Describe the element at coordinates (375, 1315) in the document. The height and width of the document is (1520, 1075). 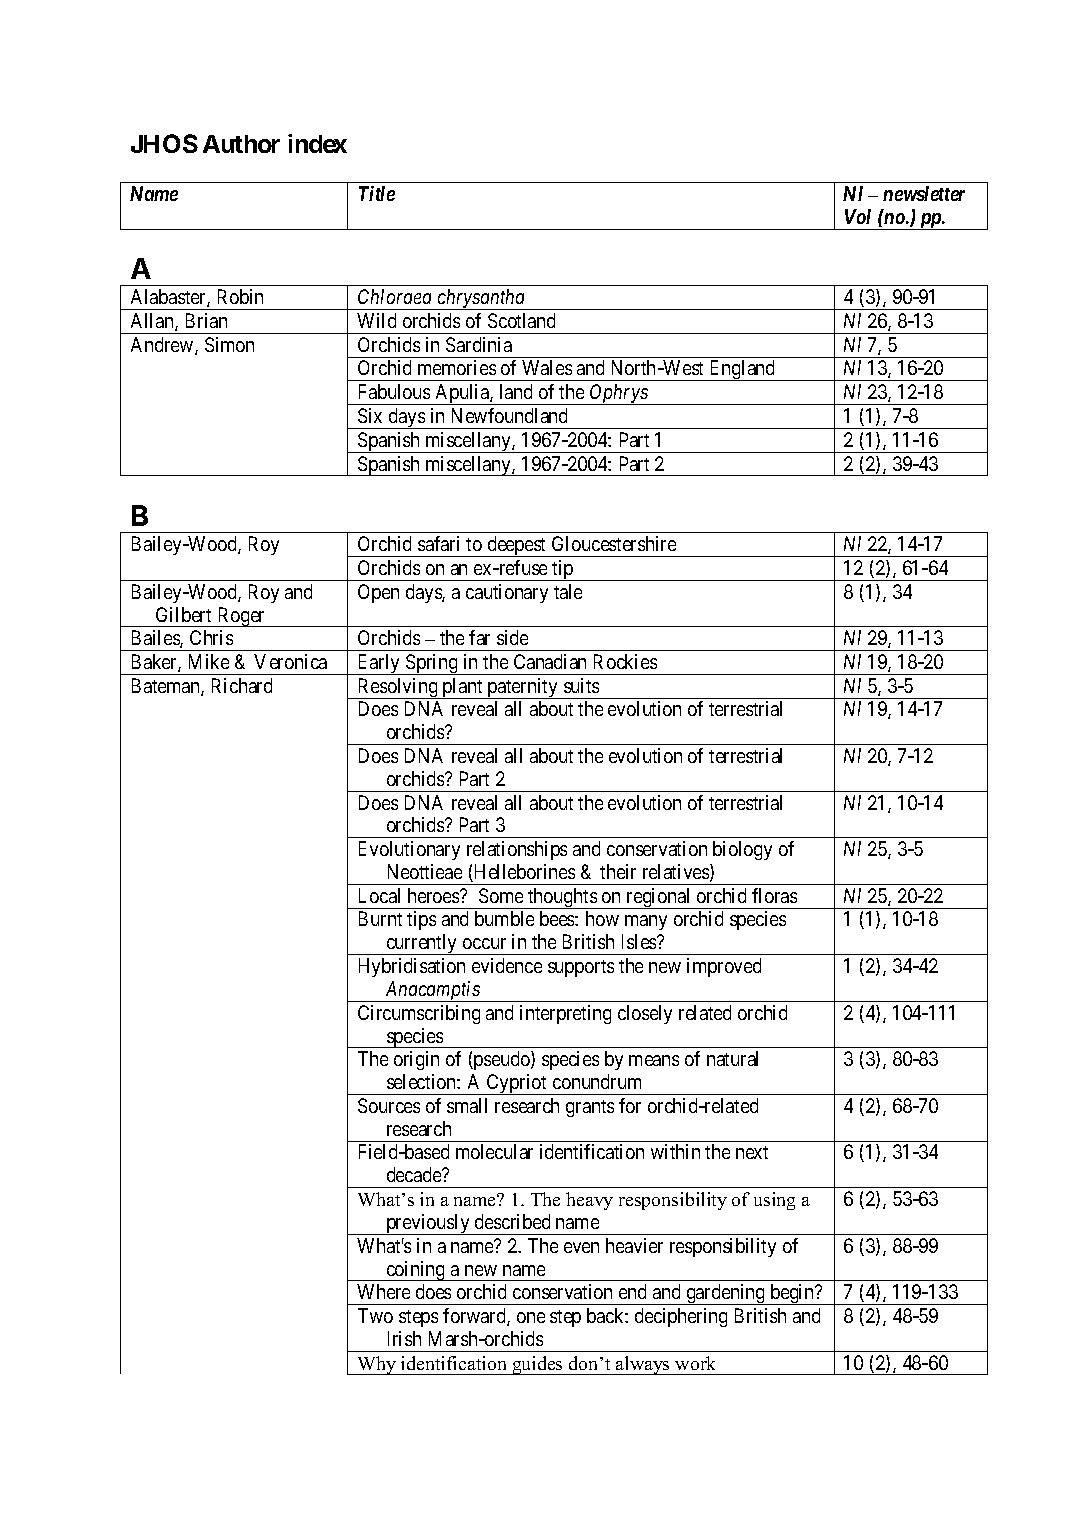
I see `Two` at that location.
